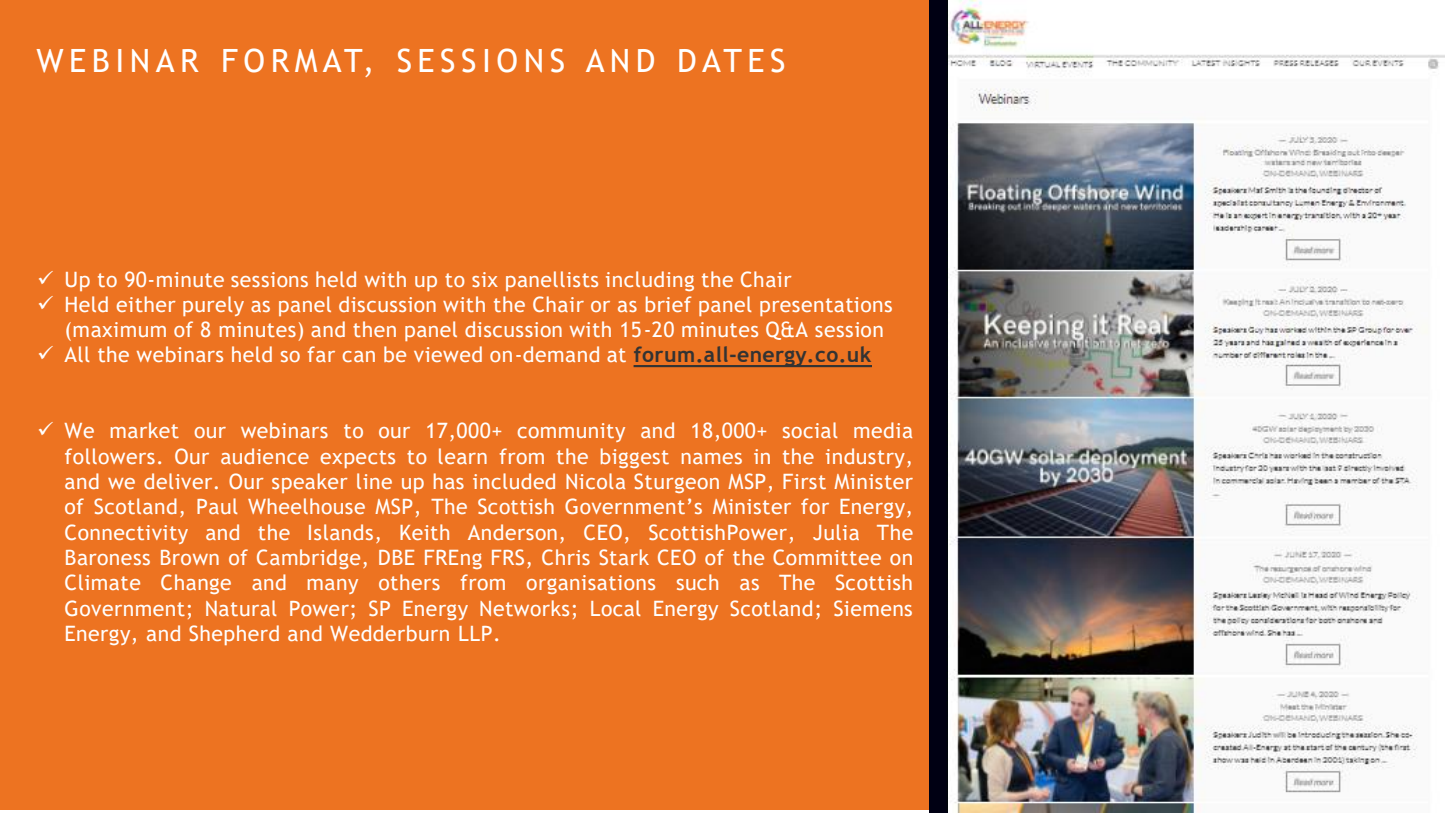  What do you see at coordinates (865, 458) in the screenshot?
I see `industry` at bounding box center [865, 458].
